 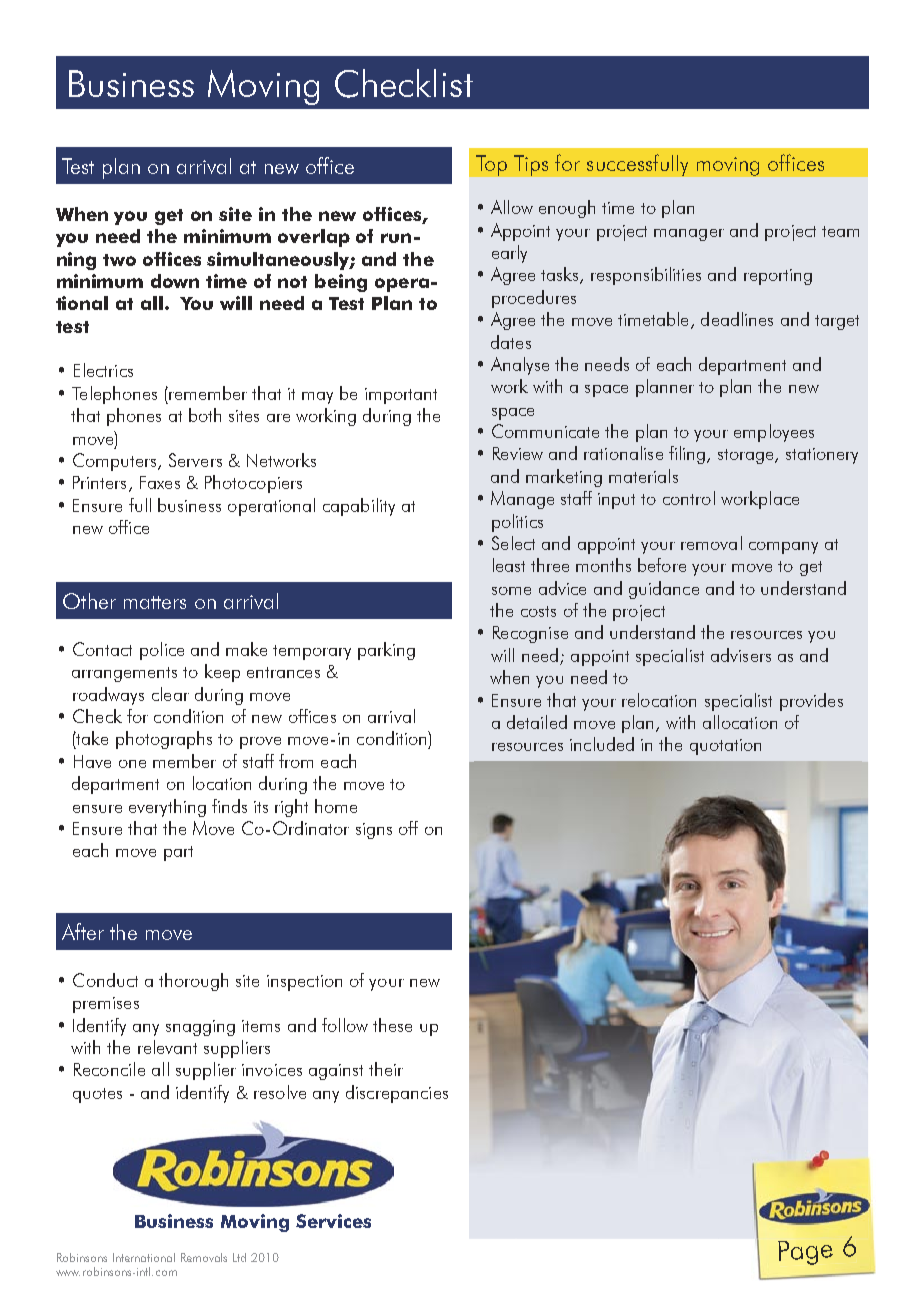 What do you see at coordinates (840, 231) in the screenshot?
I see `team` at bounding box center [840, 231].
